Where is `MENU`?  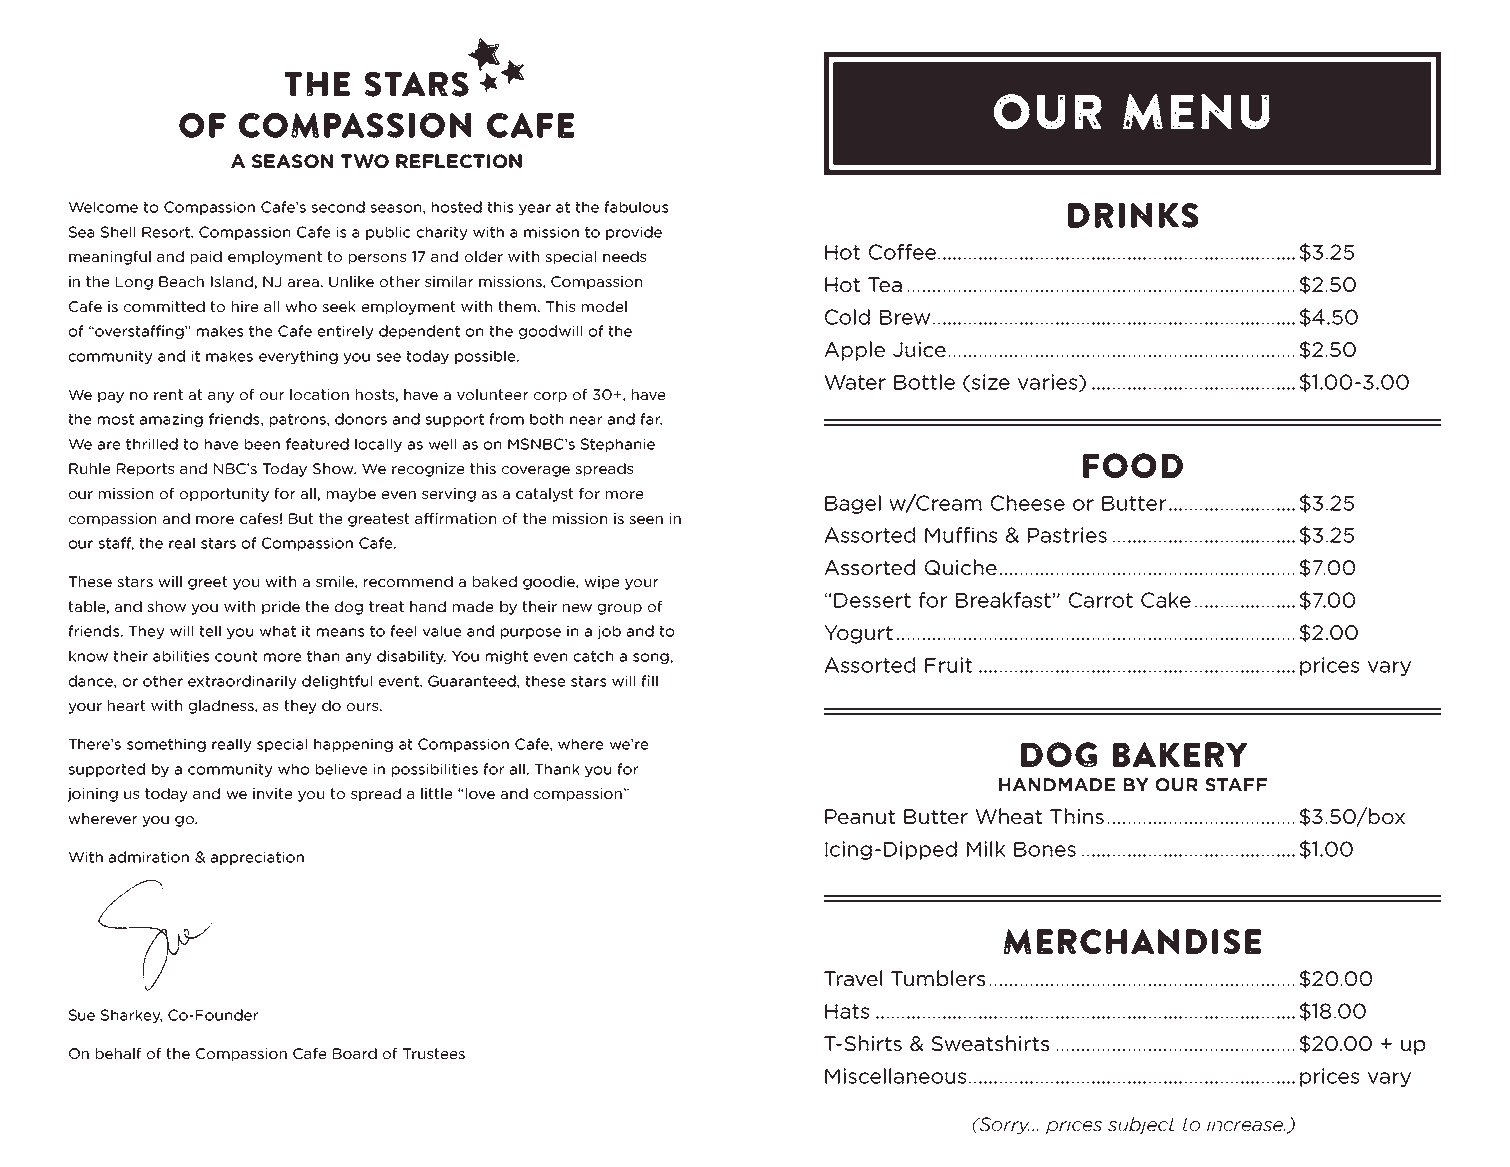
MENU is located at coordinates (1196, 112).
